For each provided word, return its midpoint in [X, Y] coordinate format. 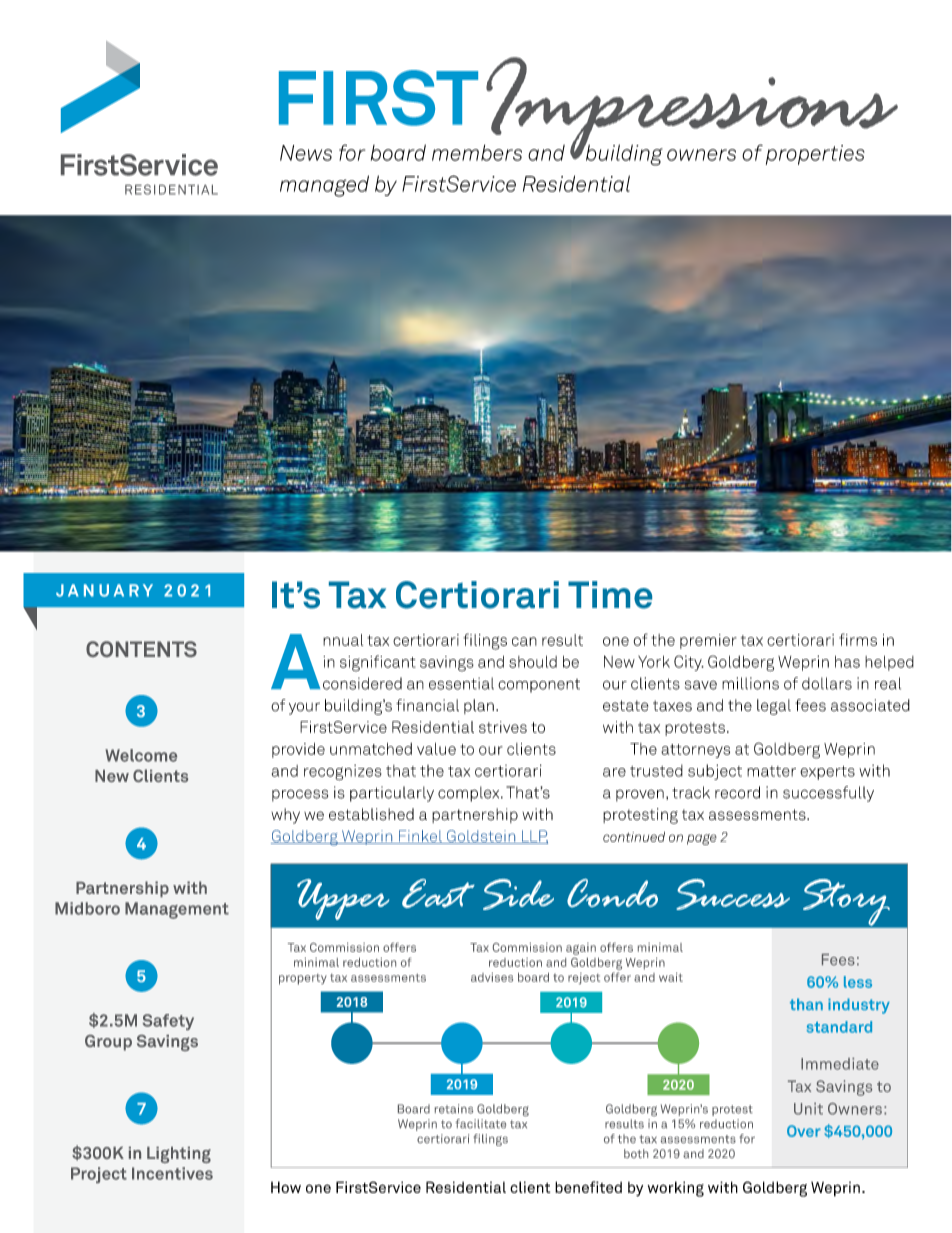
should [533, 662]
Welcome [141, 755]
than [806, 1004]
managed [324, 186]
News [306, 153]
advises [492, 977]
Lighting [179, 1155]
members [477, 153]
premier [708, 641]
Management [177, 910]
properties [815, 155]
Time [610, 595]
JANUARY [104, 590]
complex [470, 794]
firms [858, 639]
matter [771, 771]
